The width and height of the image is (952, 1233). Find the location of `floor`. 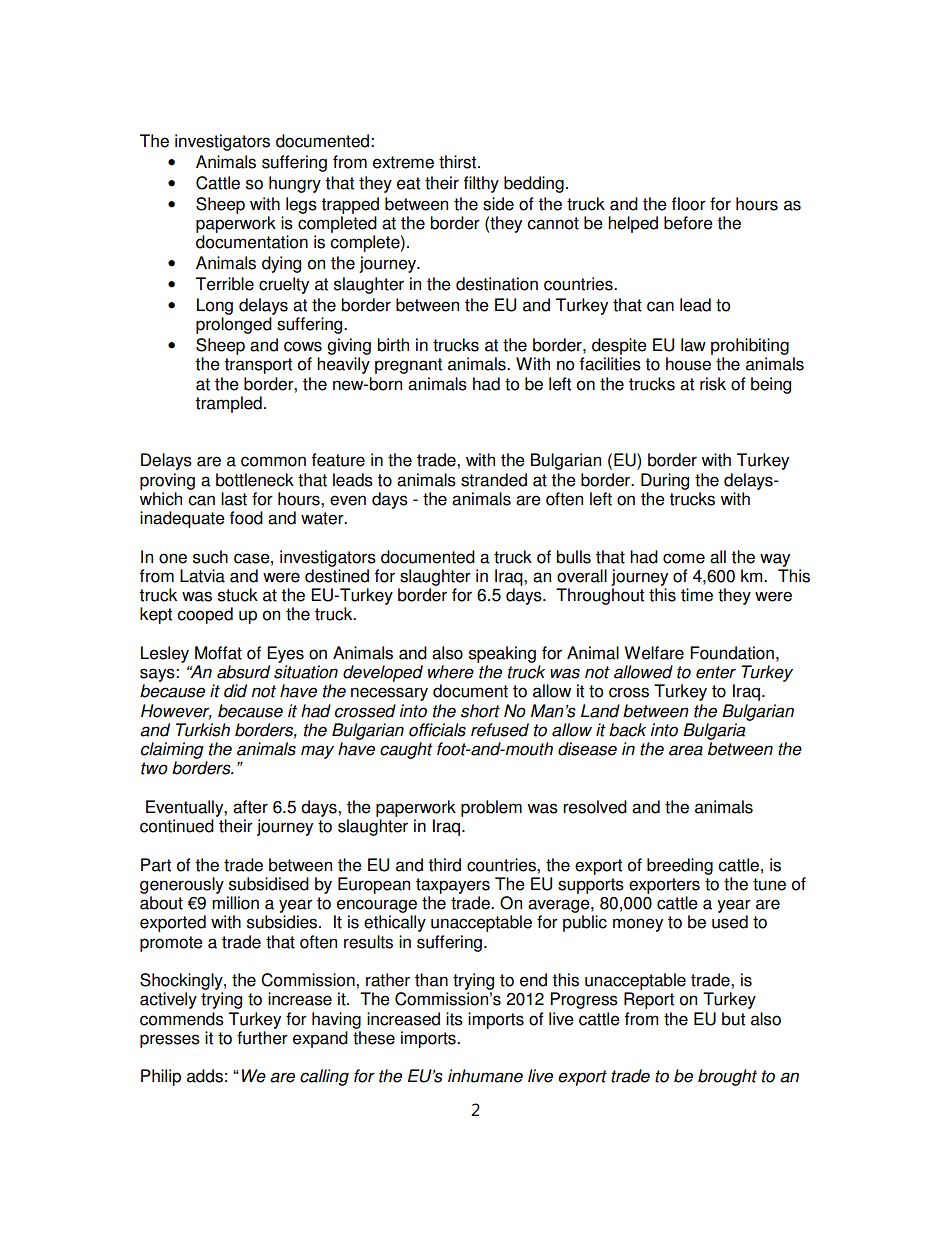

floor is located at coordinates (689, 204).
